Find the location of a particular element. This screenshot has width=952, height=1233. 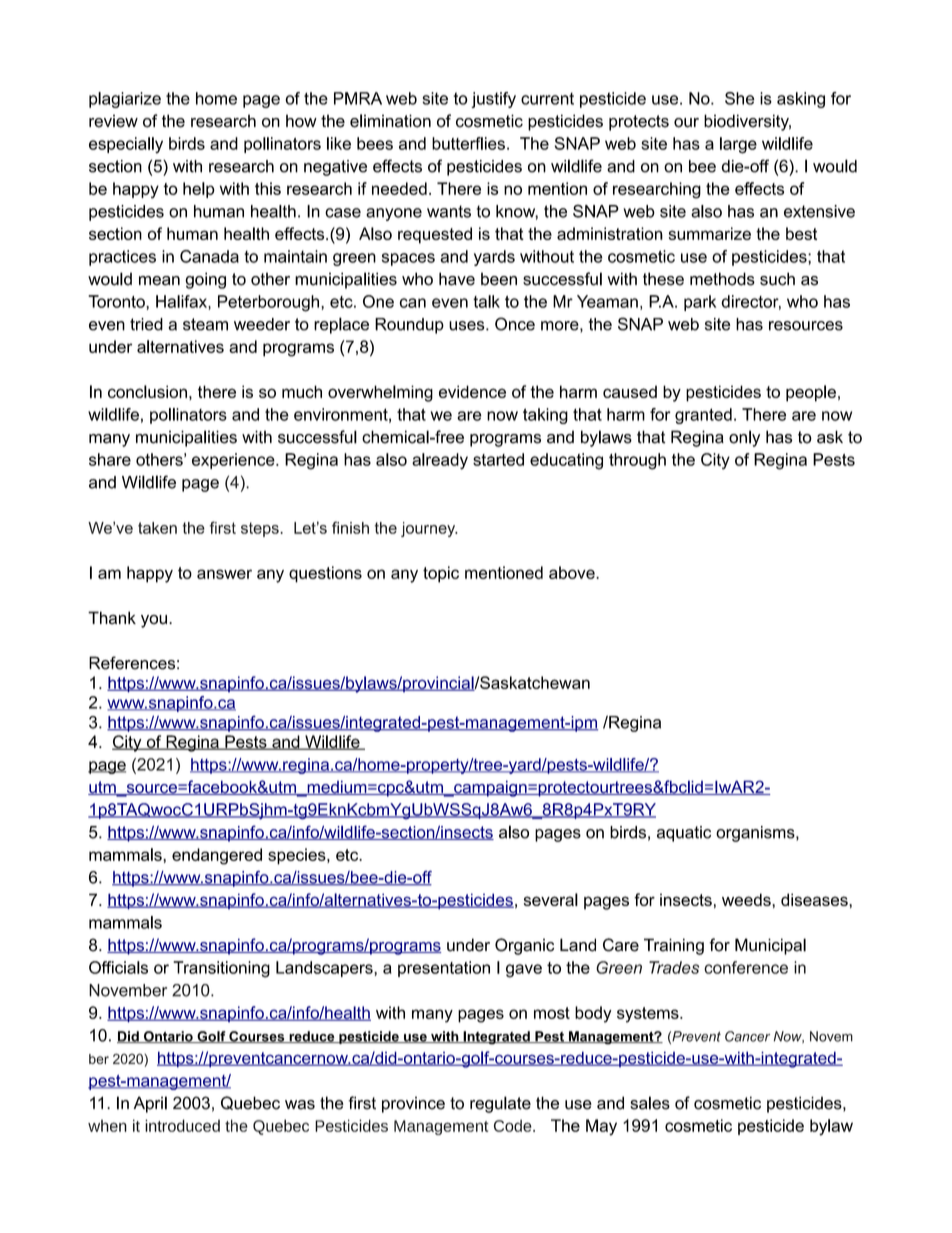

sales is located at coordinates (650, 1103).
